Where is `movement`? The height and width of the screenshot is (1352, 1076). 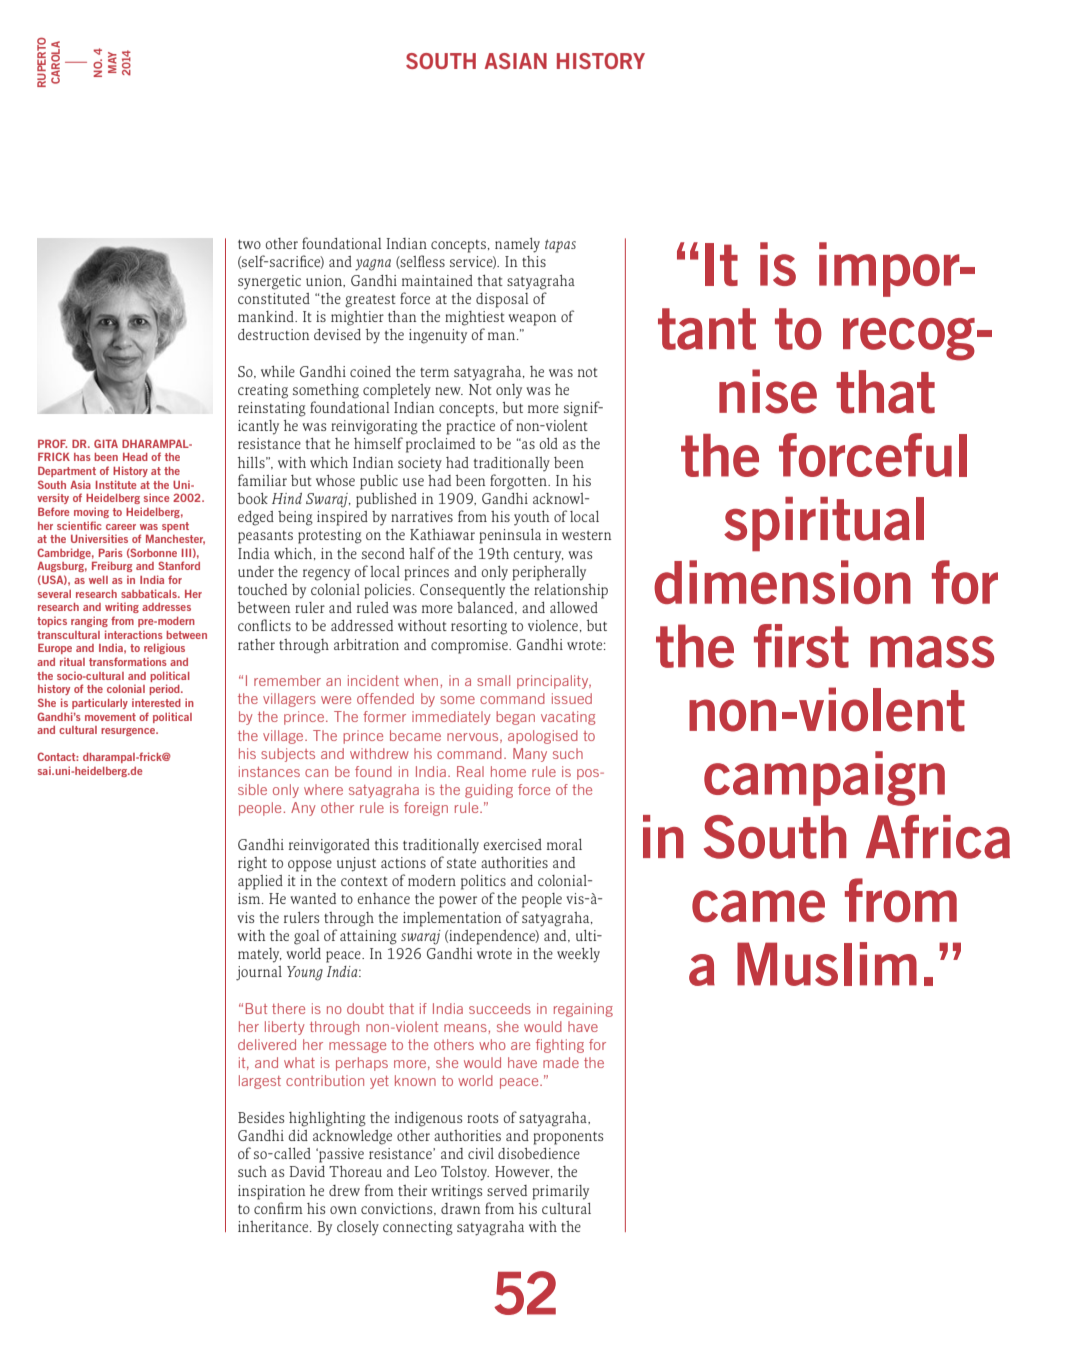 movement is located at coordinates (110, 717).
